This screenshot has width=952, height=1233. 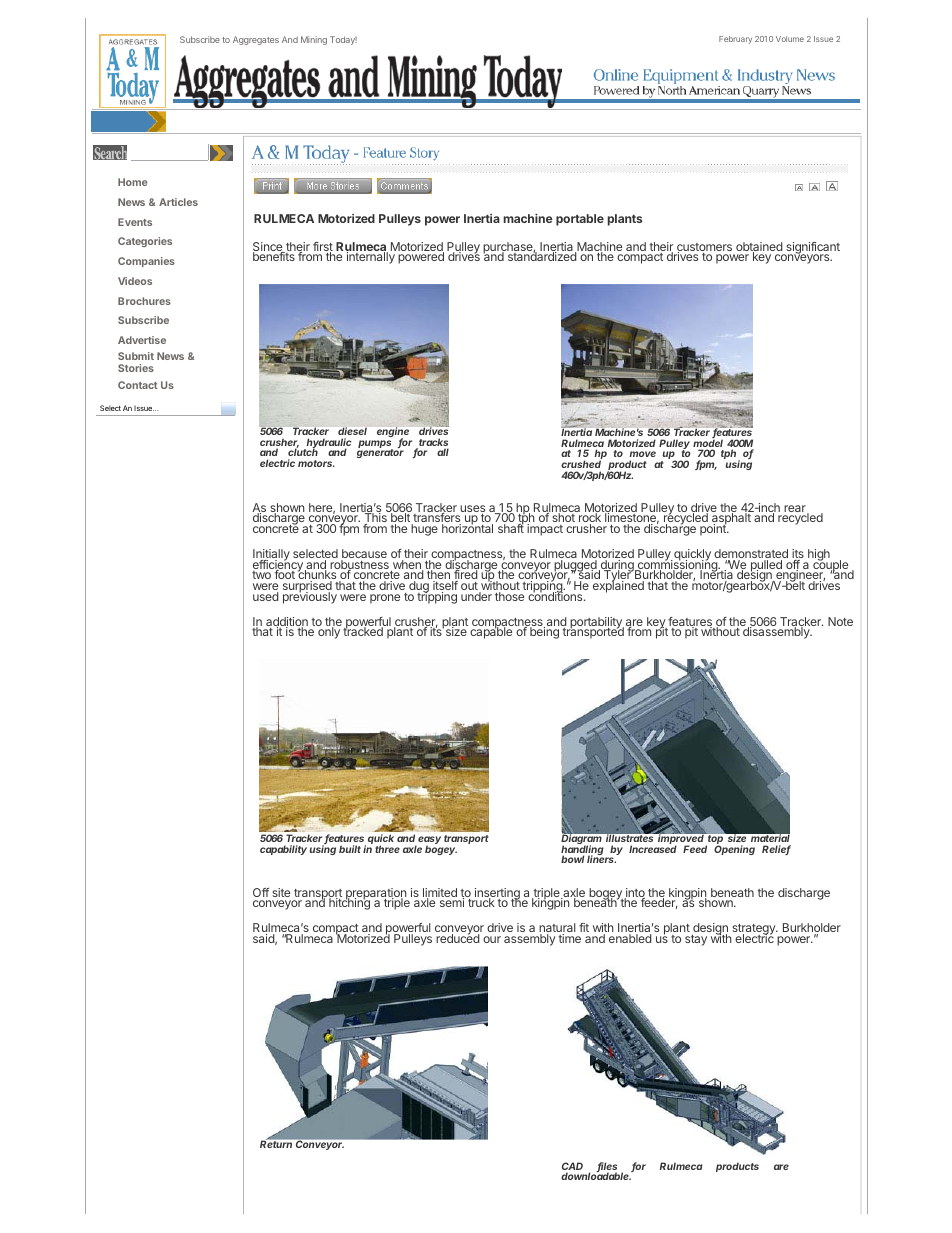 I want to click on CAD, so click(x=572, y=1167).
